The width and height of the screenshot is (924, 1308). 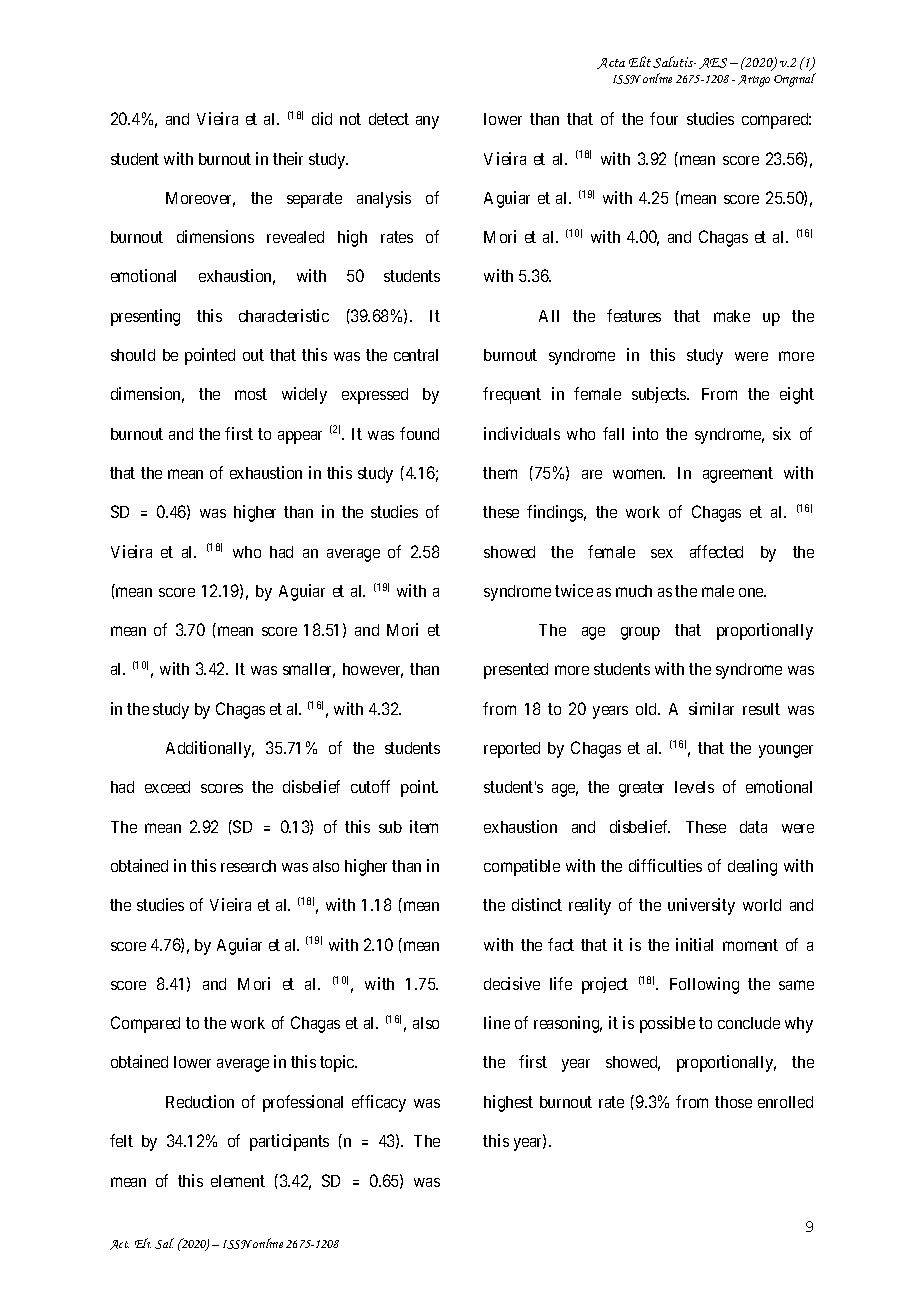 I want to click on them, so click(x=500, y=473).
